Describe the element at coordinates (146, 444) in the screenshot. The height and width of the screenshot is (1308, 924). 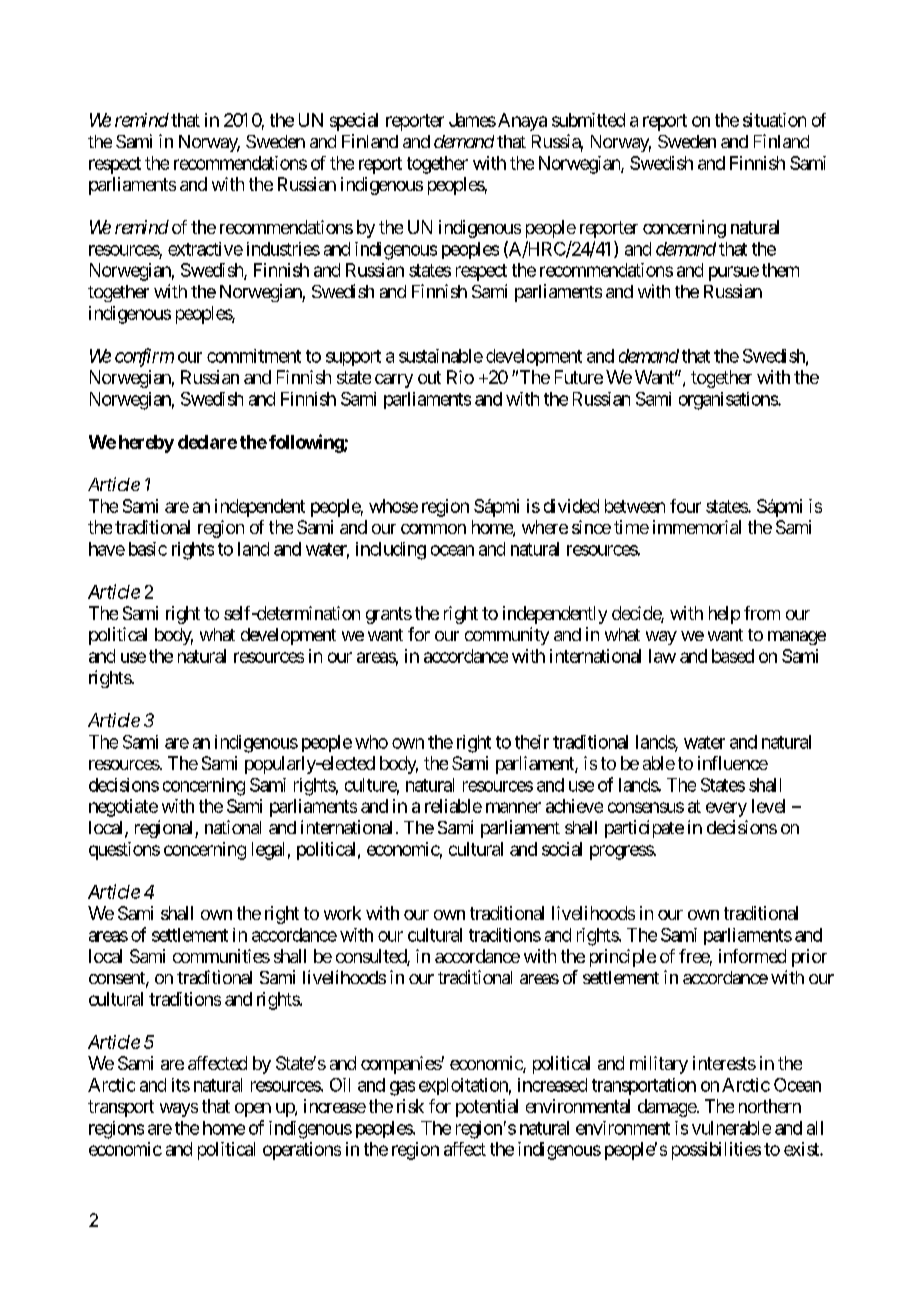
I see `hereby` at that location.
